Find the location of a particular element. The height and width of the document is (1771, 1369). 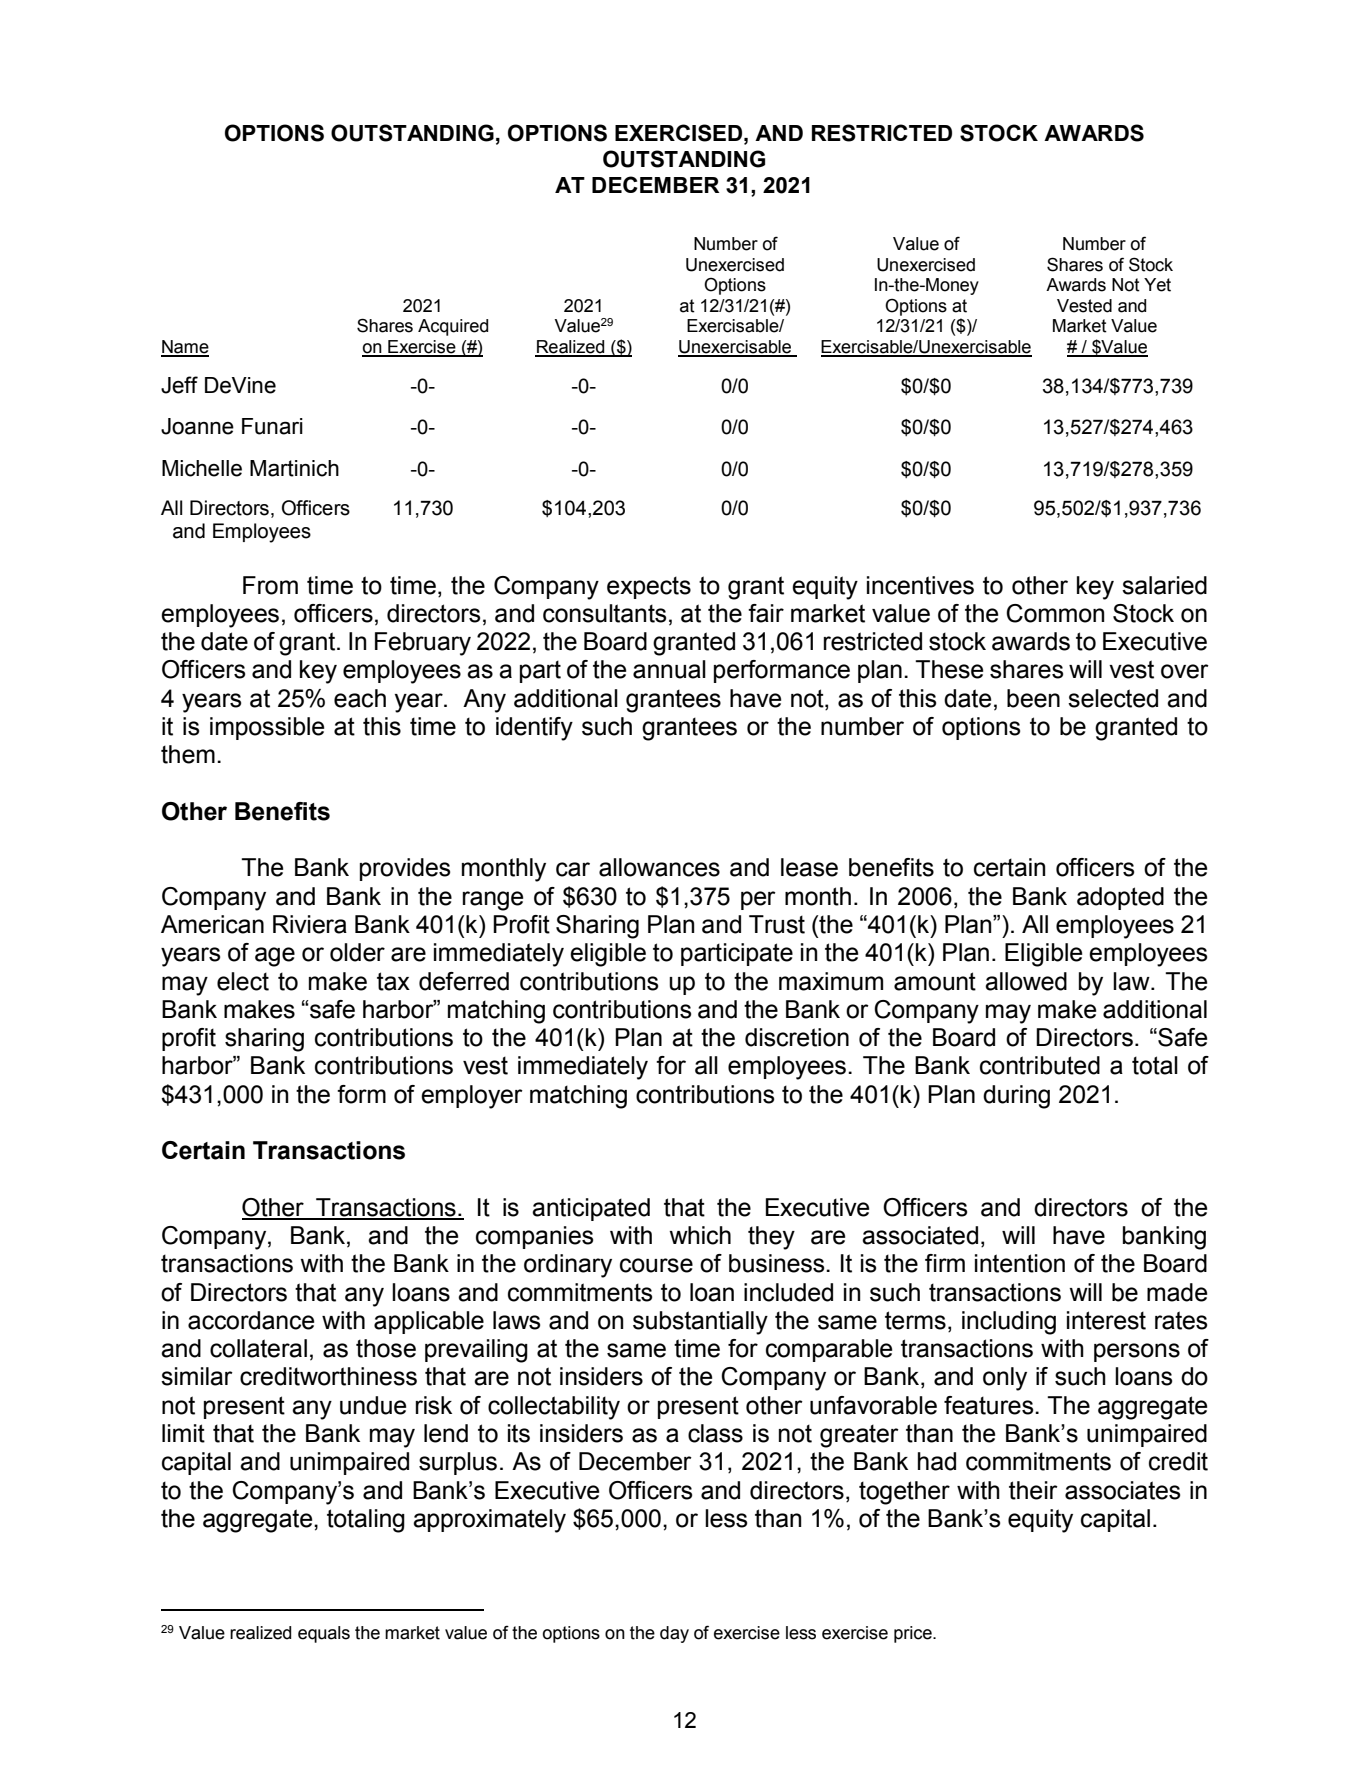

age is located at coordinates (275, 957).
